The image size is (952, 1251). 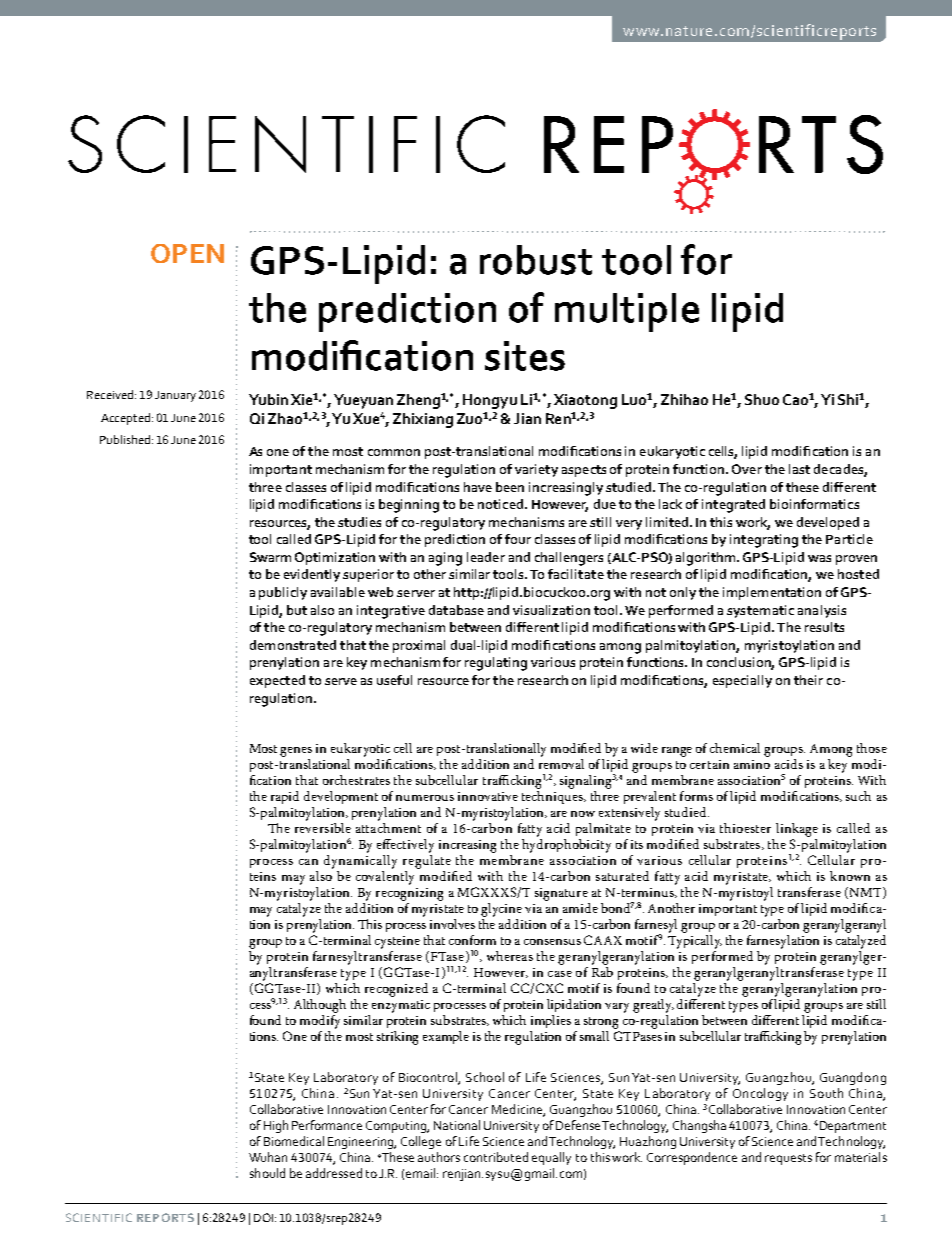 I want to click on genes, so click(x=296, y=752).
